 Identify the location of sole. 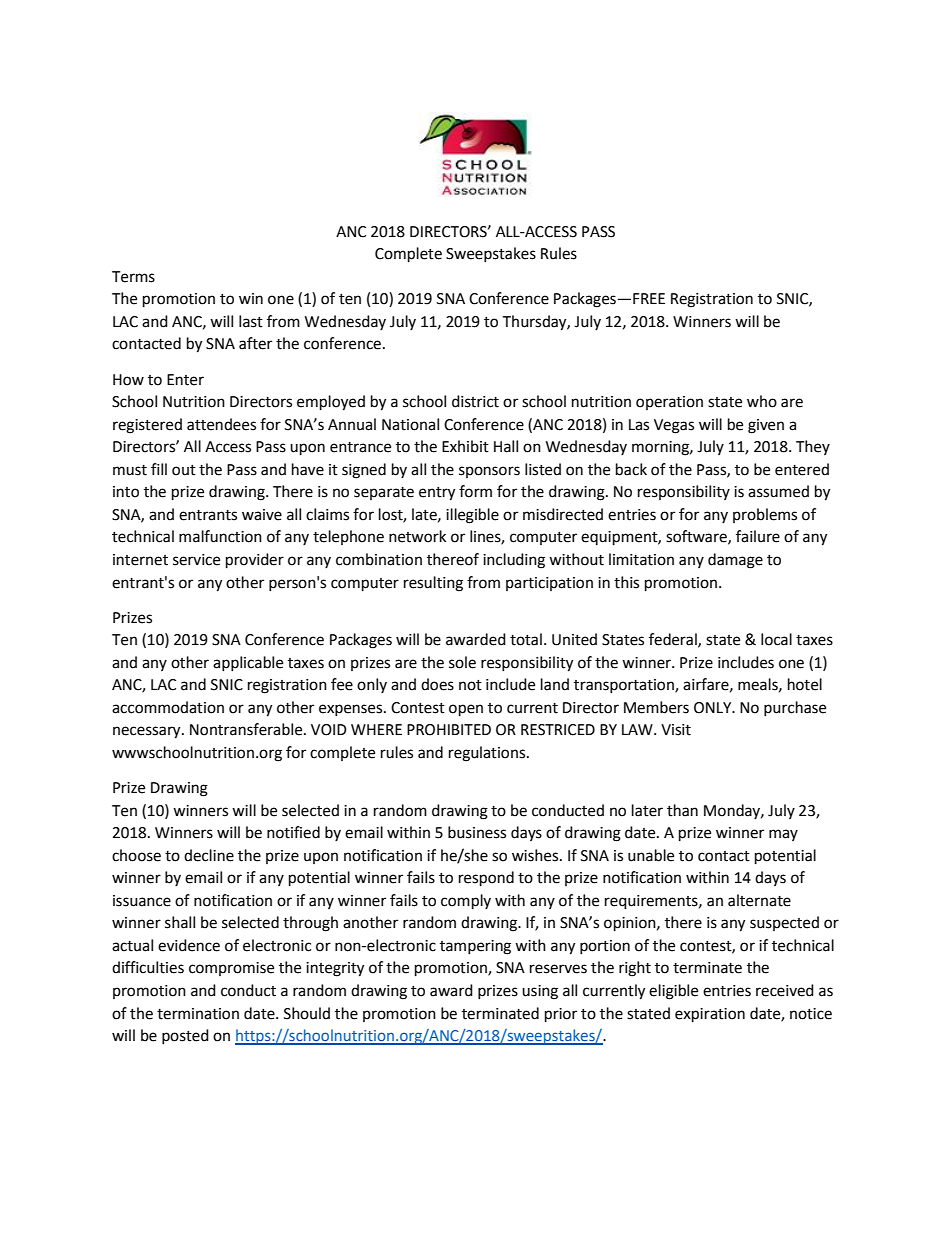
(462, 662).
